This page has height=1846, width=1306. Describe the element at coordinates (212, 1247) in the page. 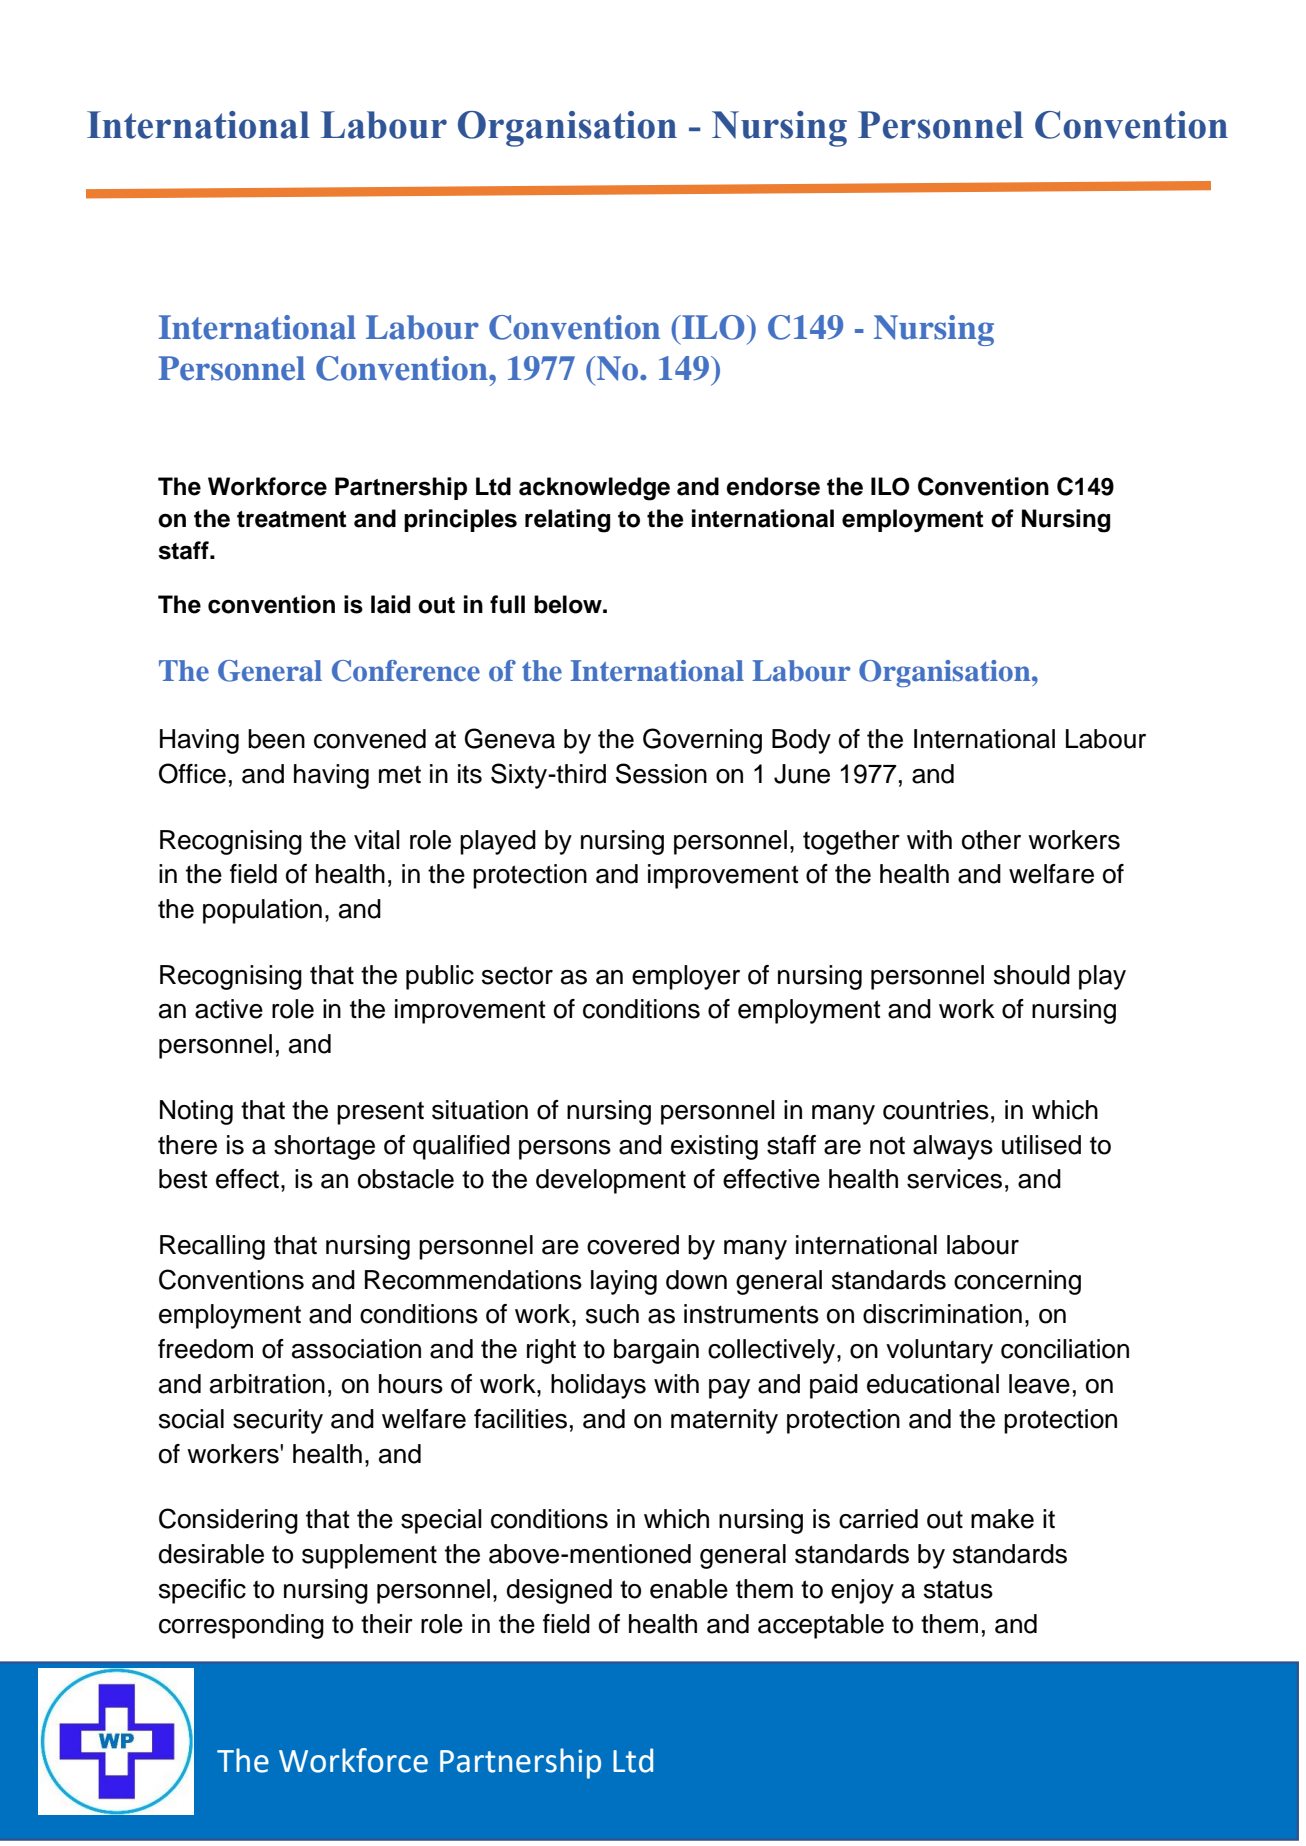

I see `Recalling` at that location.
